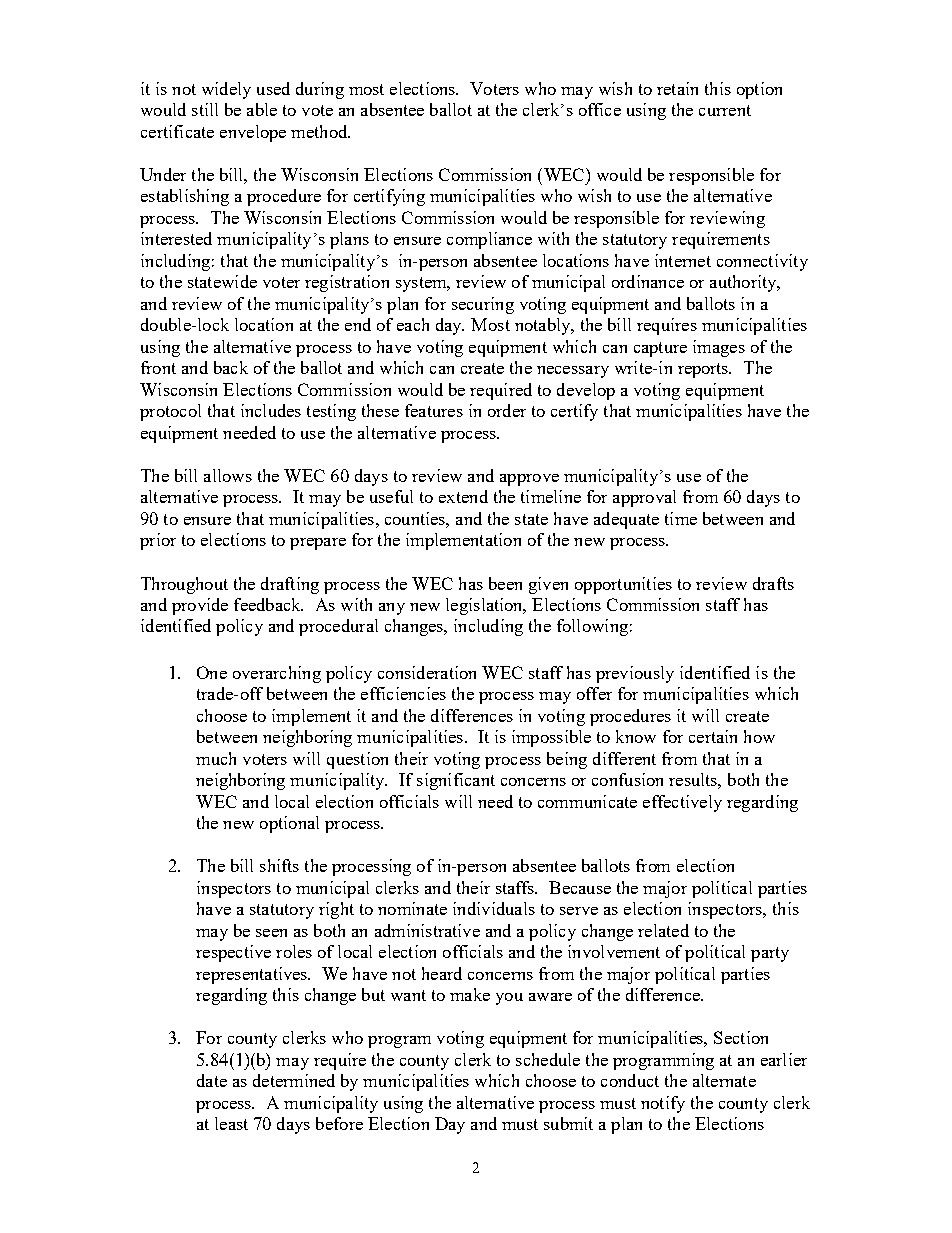 The image size is (952, 1233). Describe the element at coordinates (600, 109) in the page. I see `office` at that location.
